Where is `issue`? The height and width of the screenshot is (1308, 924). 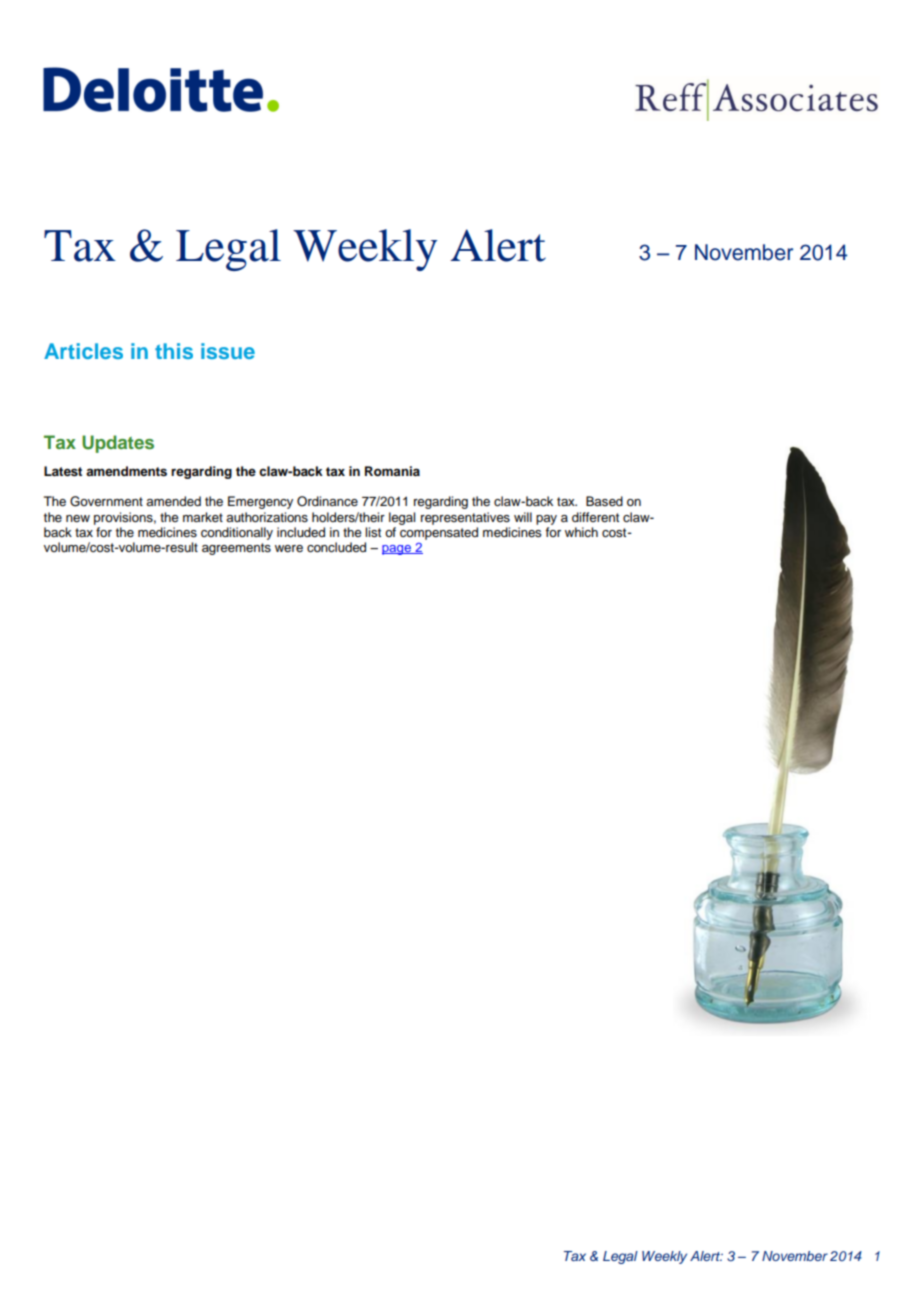 issue is located at coordinates (228, 351).
